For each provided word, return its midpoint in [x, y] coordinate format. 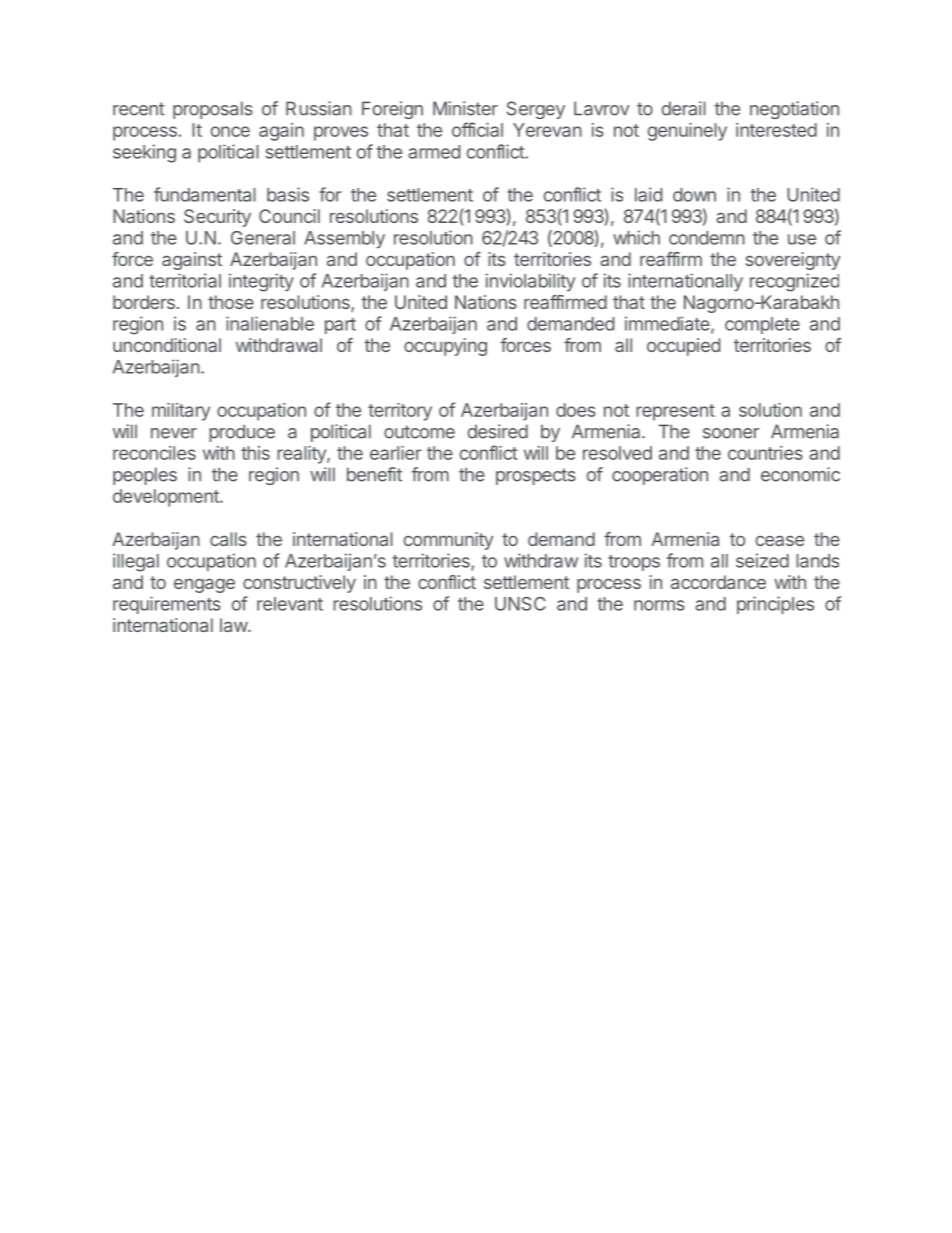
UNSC [520, 604]
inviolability [530, 282]
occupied [683, 347]
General [263, 238]
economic [800, 474]
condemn [707, 238]
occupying [445, 347]
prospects [536, 476]
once [230, 131]
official [477, 129]
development [167, 498]
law [234, 625]
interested [776, 130]
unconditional [167, 345]
